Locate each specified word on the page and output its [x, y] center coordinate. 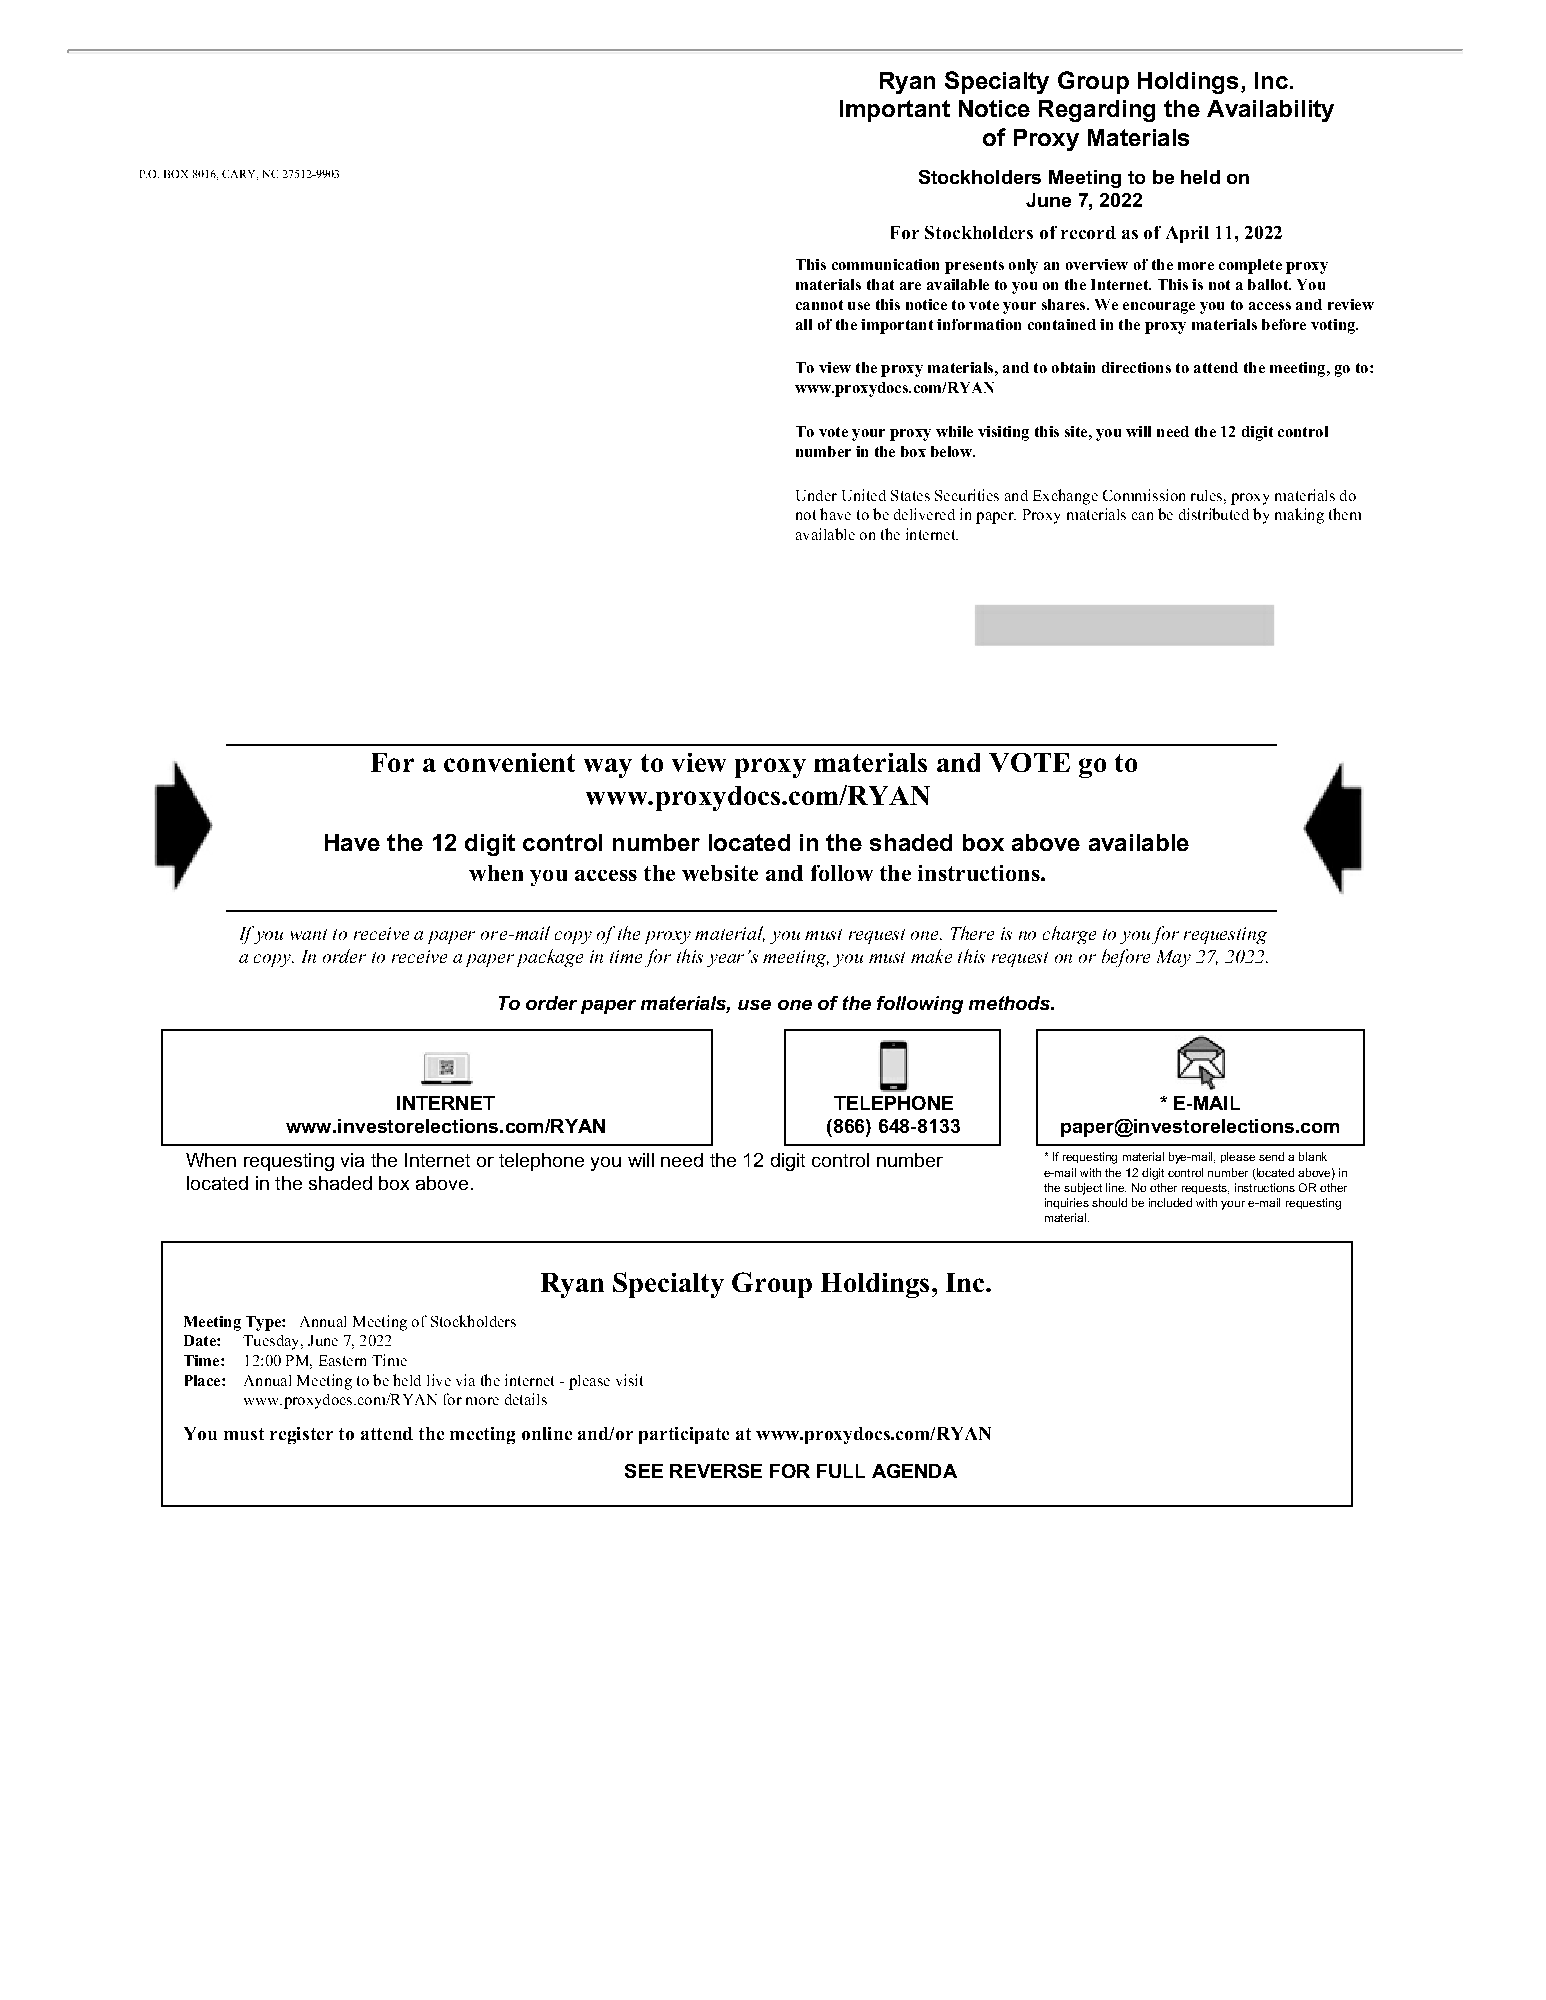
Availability [1270, 111]
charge [1069, 935]
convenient [509, 762]
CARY [240, 175]
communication [885, 264]
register [301, 1435]
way [608, 768]
